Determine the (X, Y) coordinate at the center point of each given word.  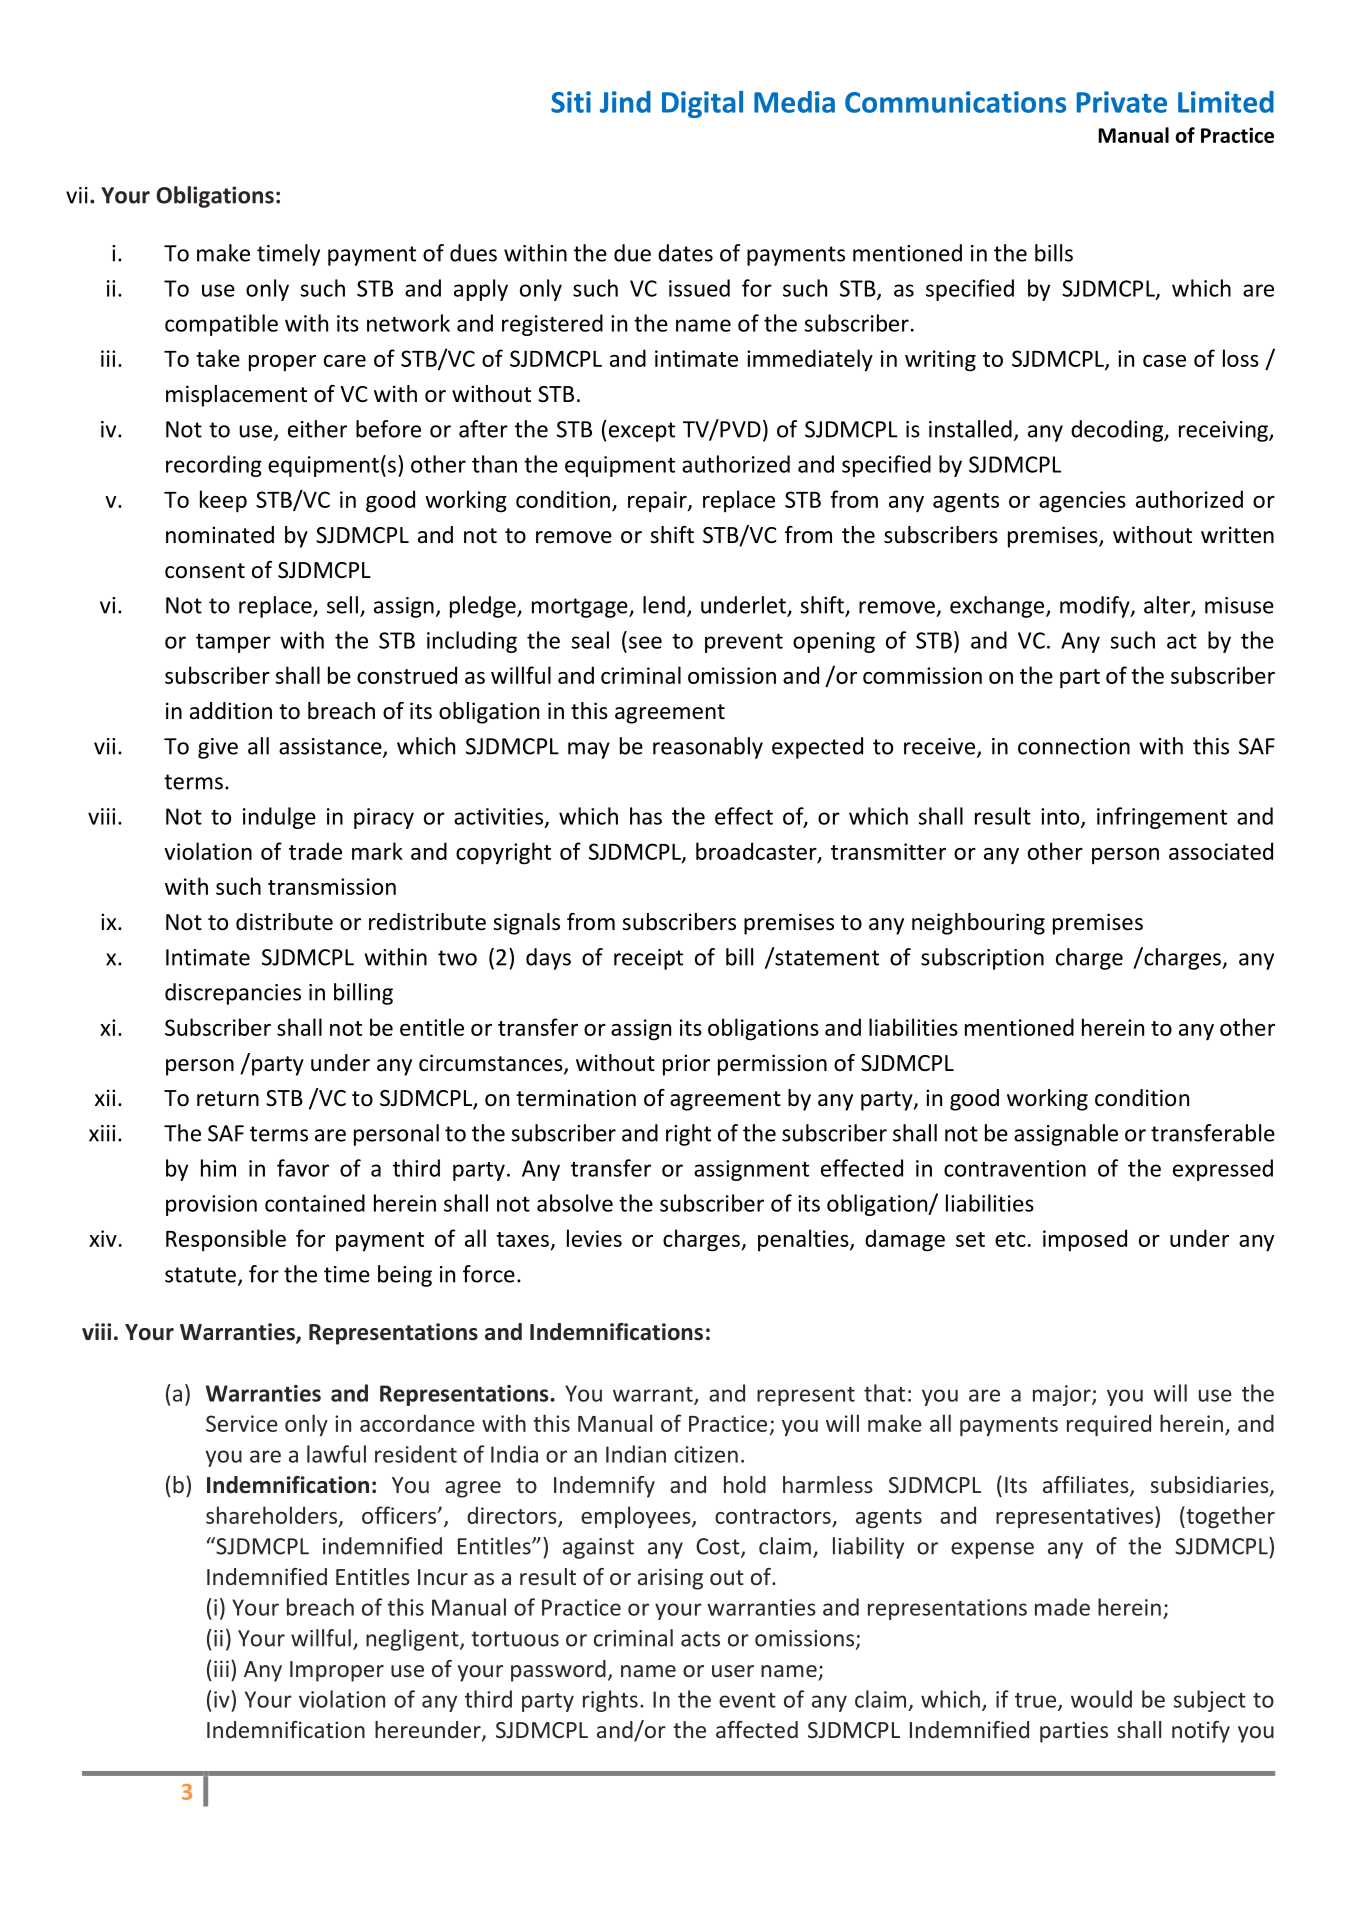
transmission (332, 886)
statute (200, 1275)
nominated (220, 535)
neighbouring (978, 924)
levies (594, 1238)
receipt (648, 959)
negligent (413, 1640)
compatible (221, 325)
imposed (1085, 1240)
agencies (1082, 502)
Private (1122, 102)
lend (664, 605)
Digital (702, 104)
